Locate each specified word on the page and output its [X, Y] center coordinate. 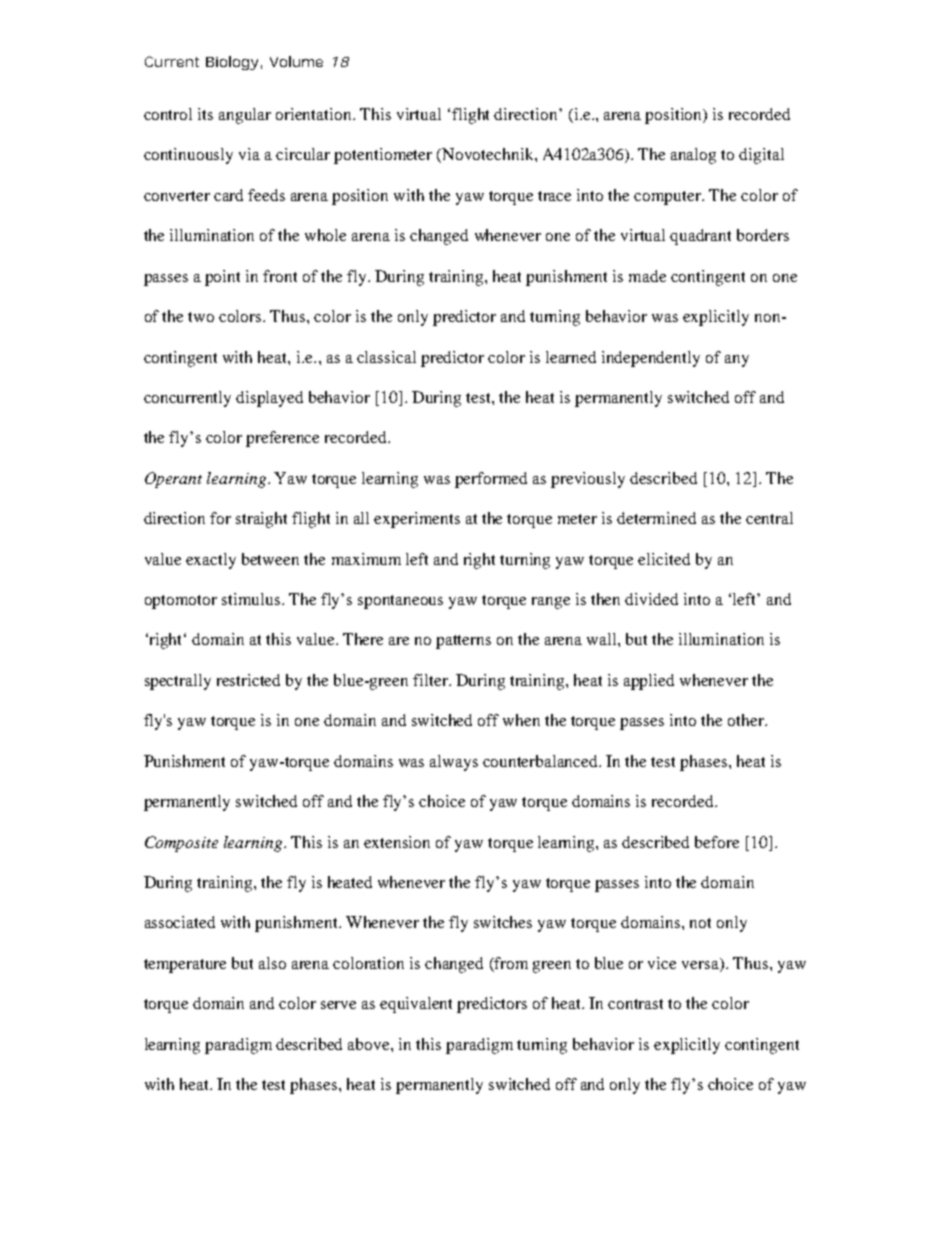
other [747, 720]
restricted [248, 680]
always [454, 763]
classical [386, 357]
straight [261, 520]
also [272, 963]
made [647, 276]
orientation [315, 114]
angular [245, 116]
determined [656, 518]
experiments [417, 520]
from [510, 964]
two [201, 317]
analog [693, 156]
